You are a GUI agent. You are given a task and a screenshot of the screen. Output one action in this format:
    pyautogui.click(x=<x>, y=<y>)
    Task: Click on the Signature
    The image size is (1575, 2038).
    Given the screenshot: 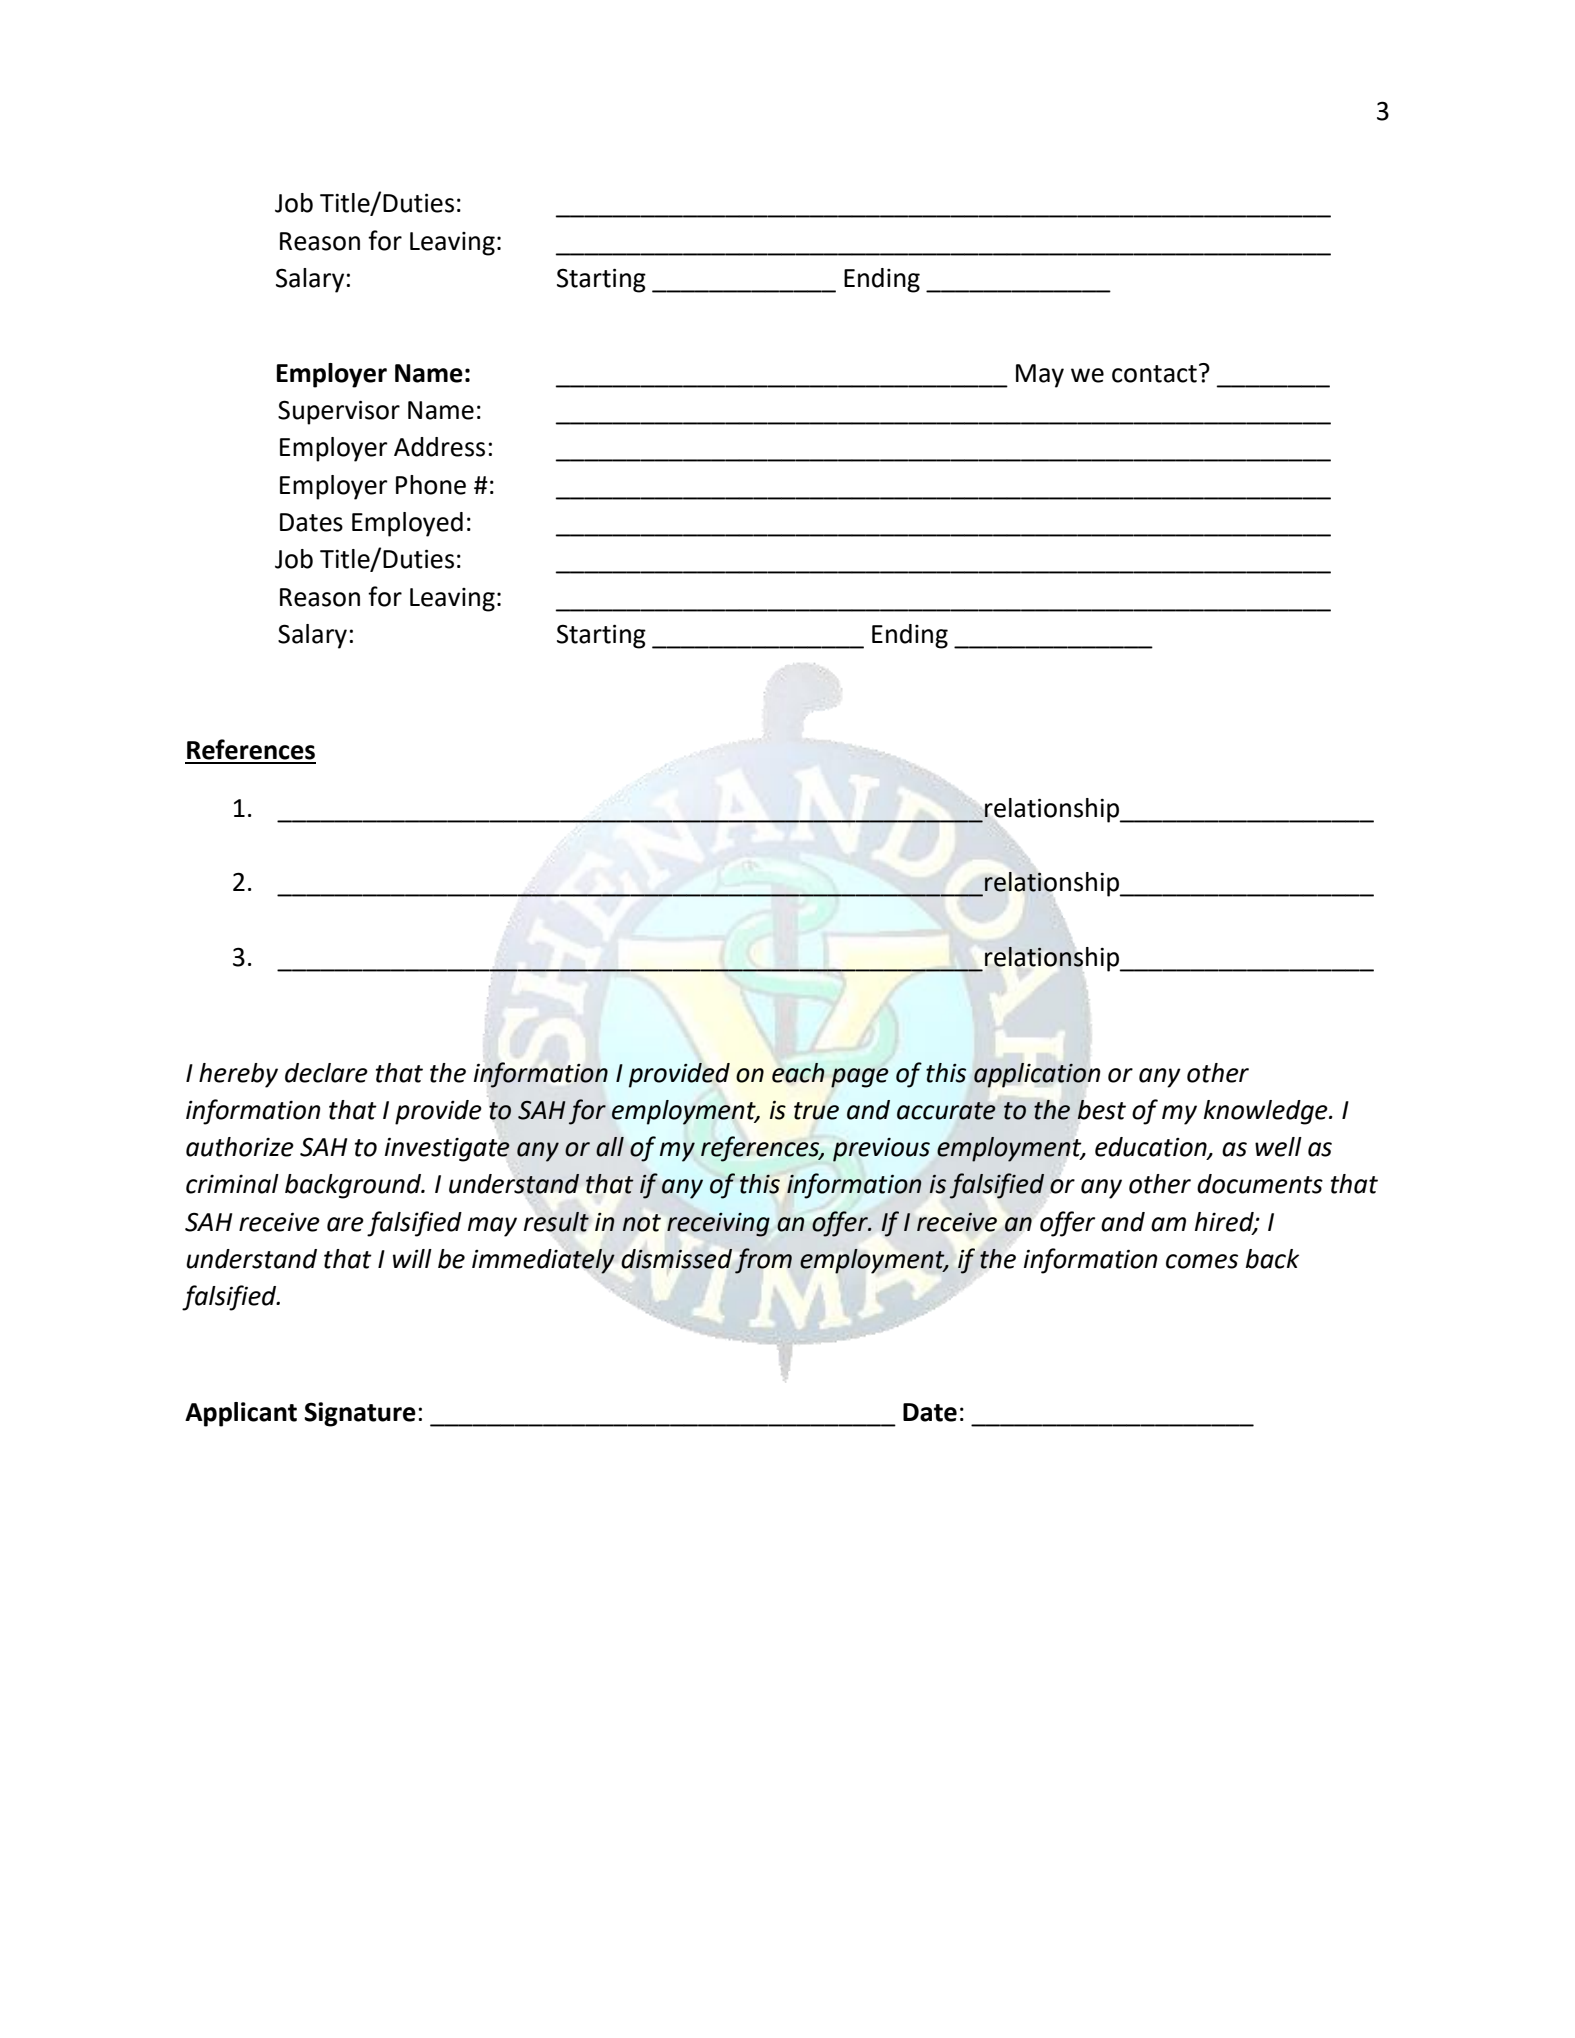 What is the action you would take?
    pyautogui.click(x=360, y=1414)
